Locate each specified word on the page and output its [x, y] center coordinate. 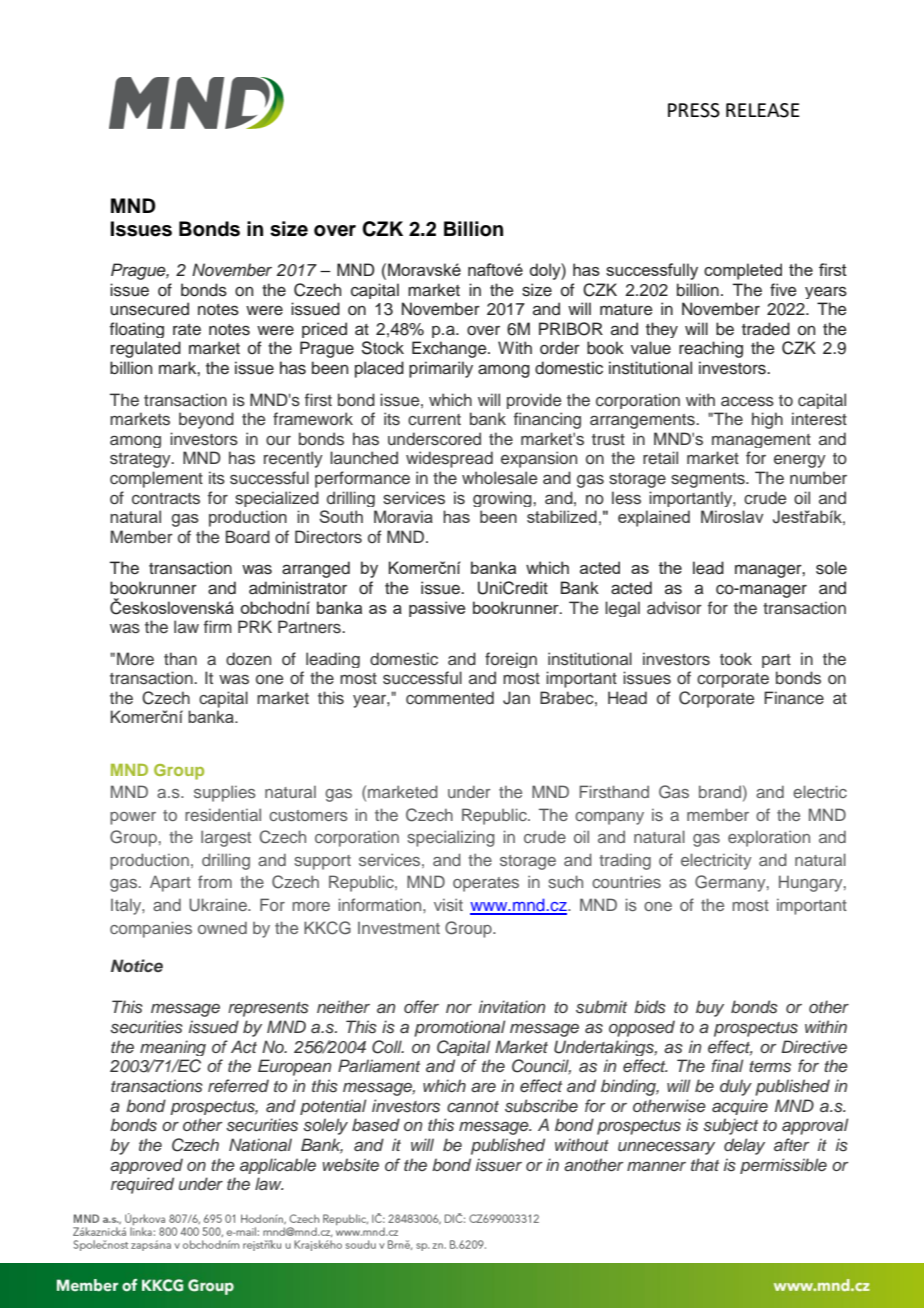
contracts [166, 499]
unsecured [149, 309]
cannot [473, 1106]
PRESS [694, 110]
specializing [451, 838]
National [260, 1144]
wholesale [499, 478]
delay [744, 1146]
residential [223, 814]
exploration [769, 838]
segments [709, 480]
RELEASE [763, 110]
